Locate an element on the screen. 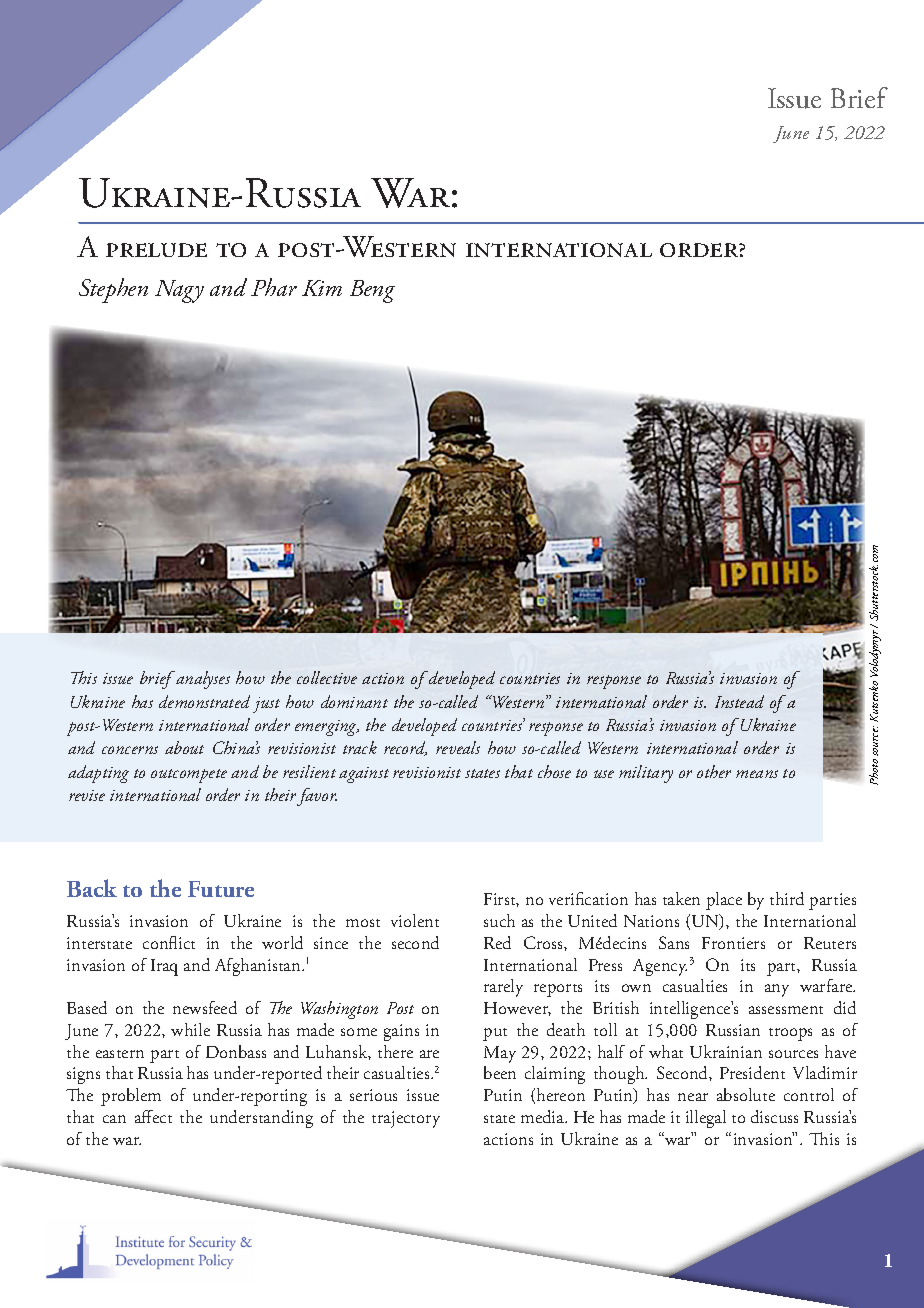  problem is located at coordinates (131, 1097).
